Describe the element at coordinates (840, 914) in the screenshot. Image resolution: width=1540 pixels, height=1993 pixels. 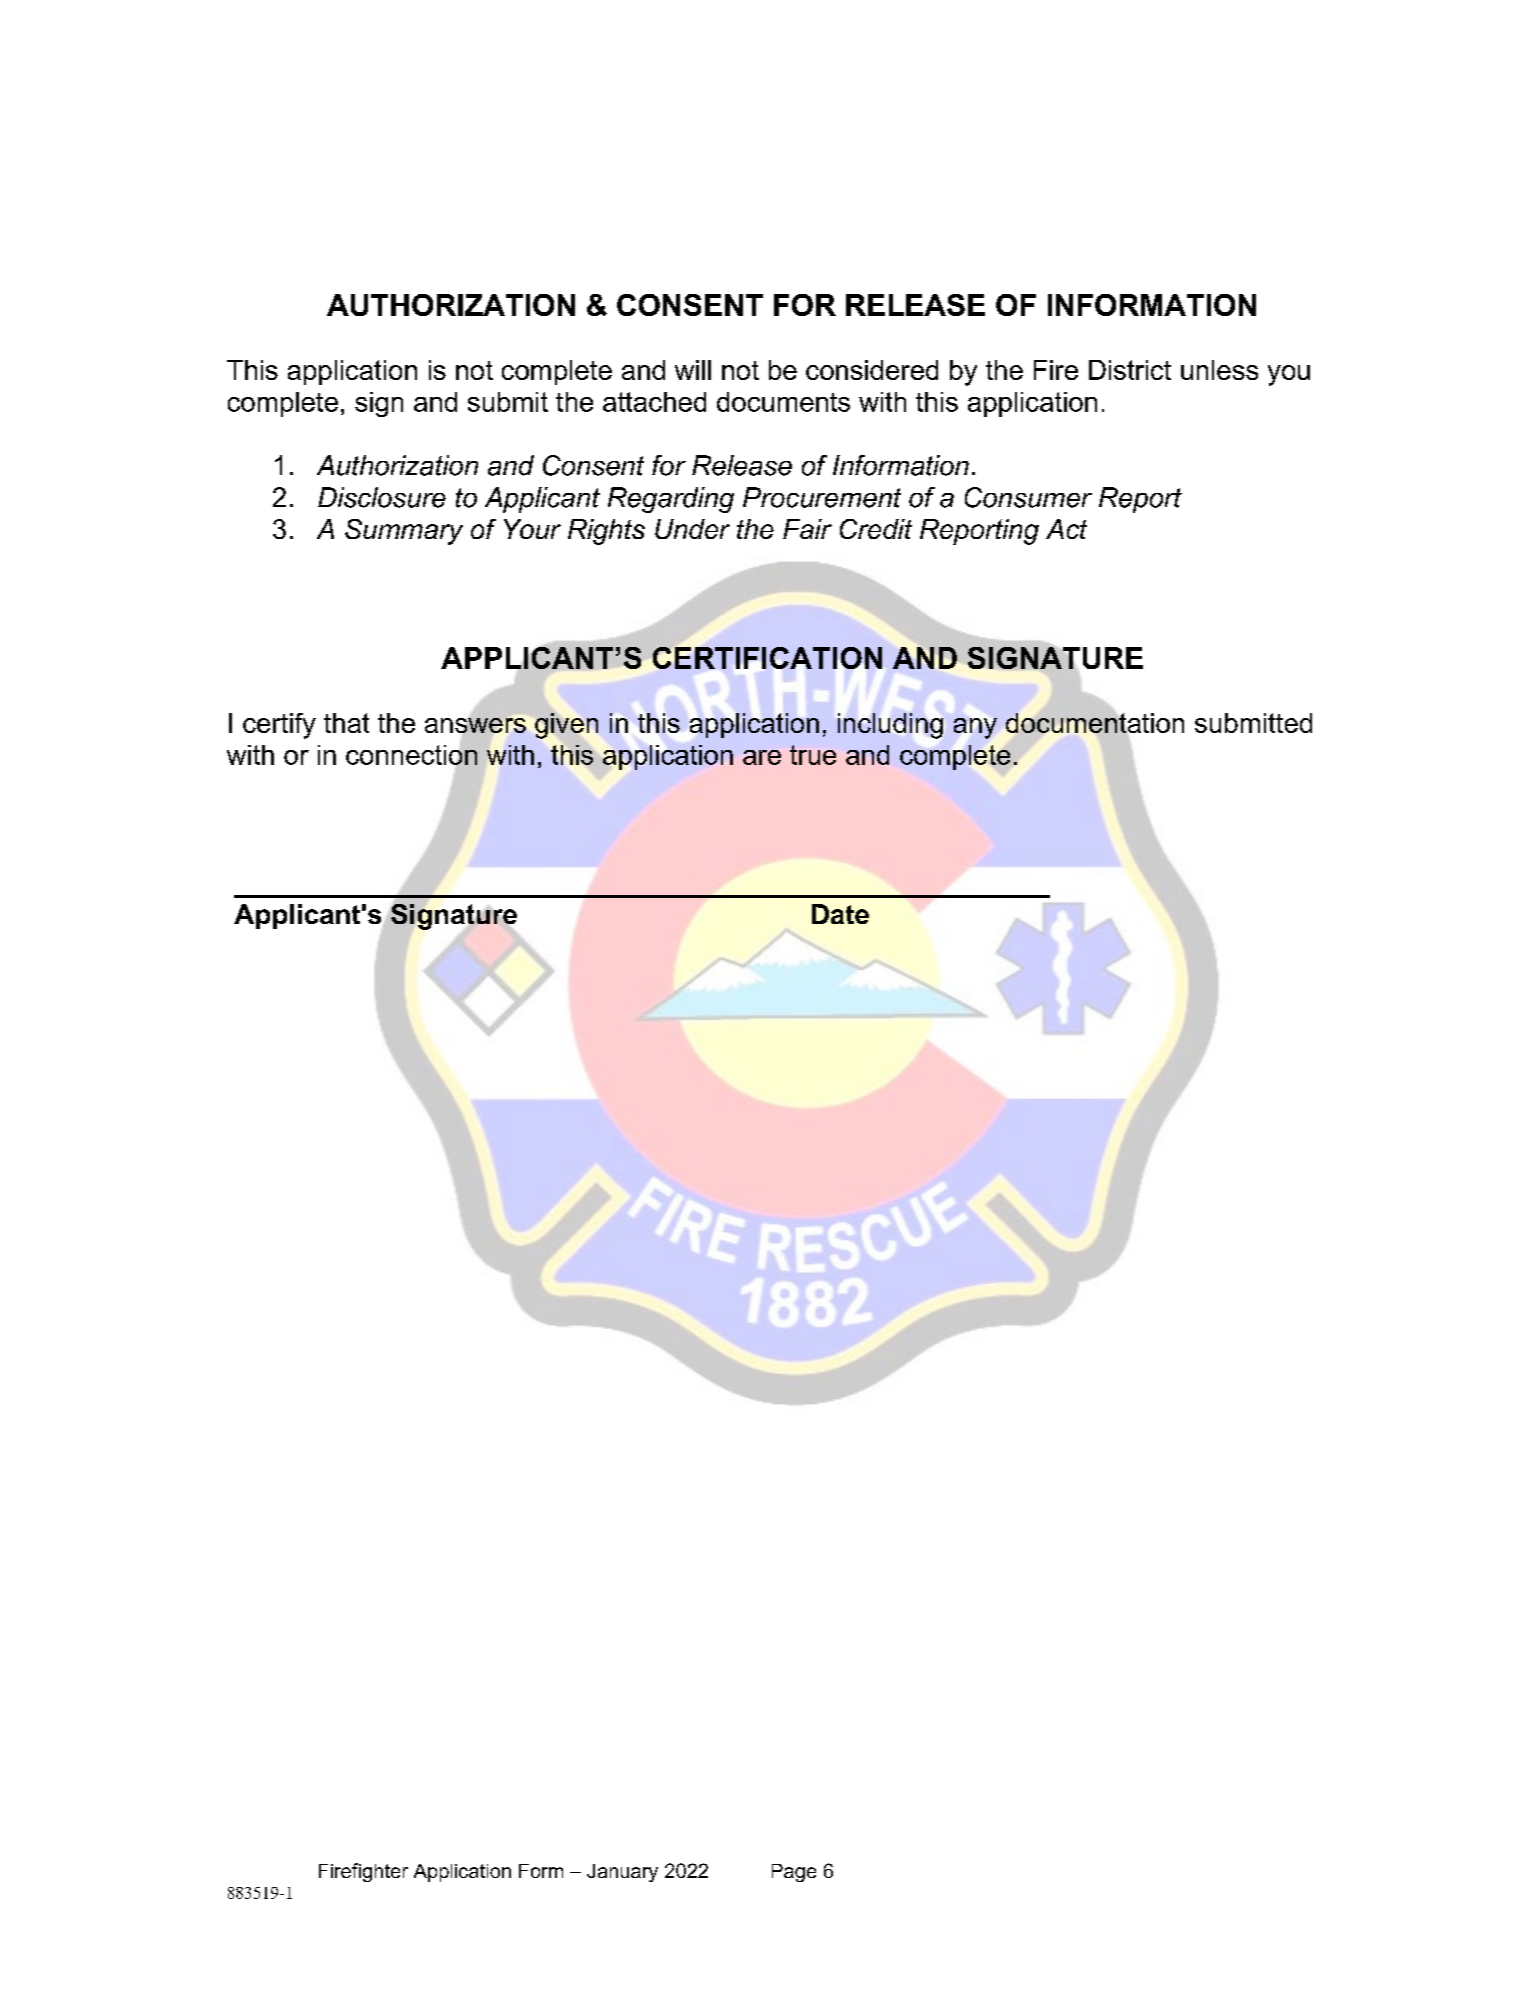
I see `Date` at that location.
